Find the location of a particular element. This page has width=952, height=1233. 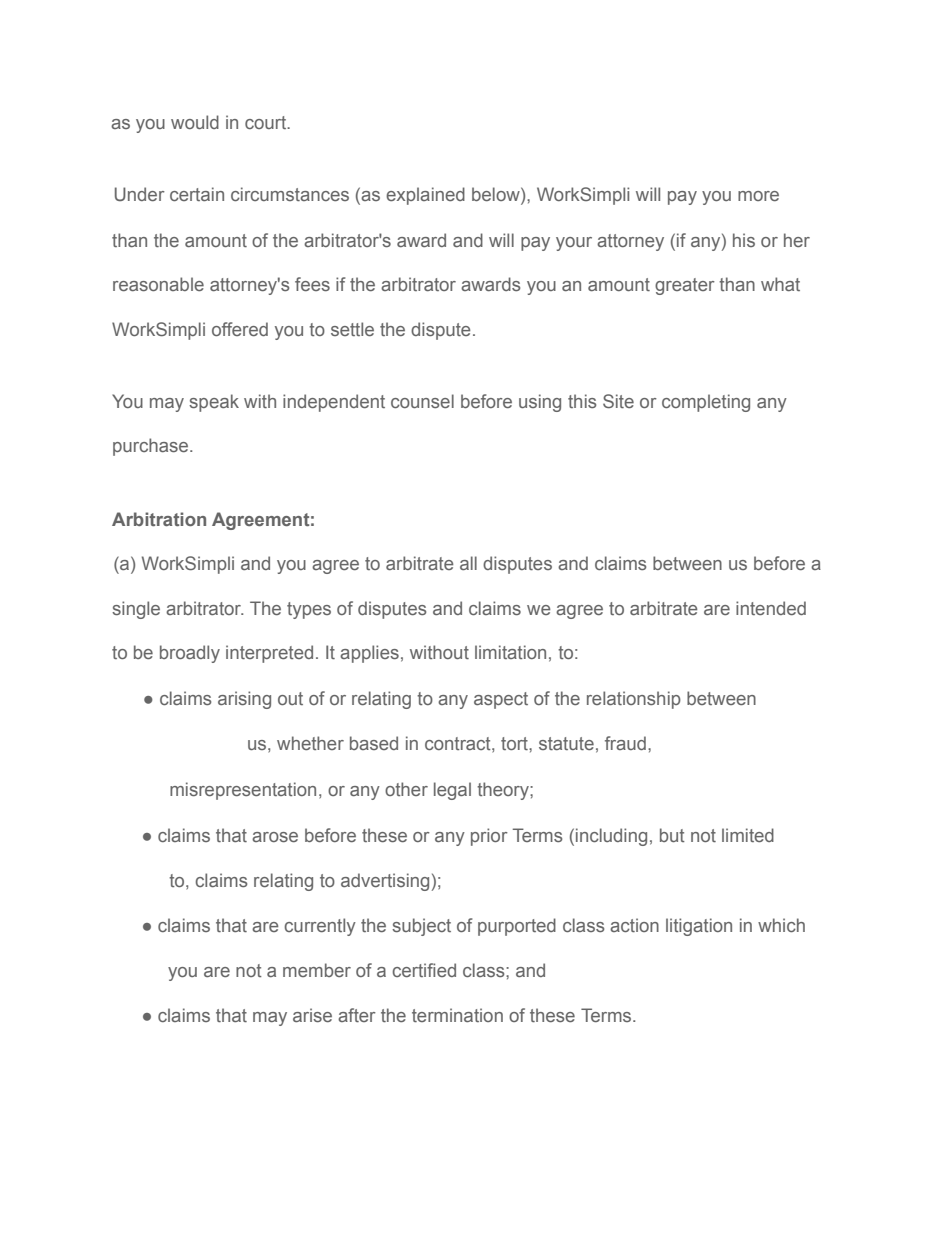

arise is located at coordinates (312, 1015).
